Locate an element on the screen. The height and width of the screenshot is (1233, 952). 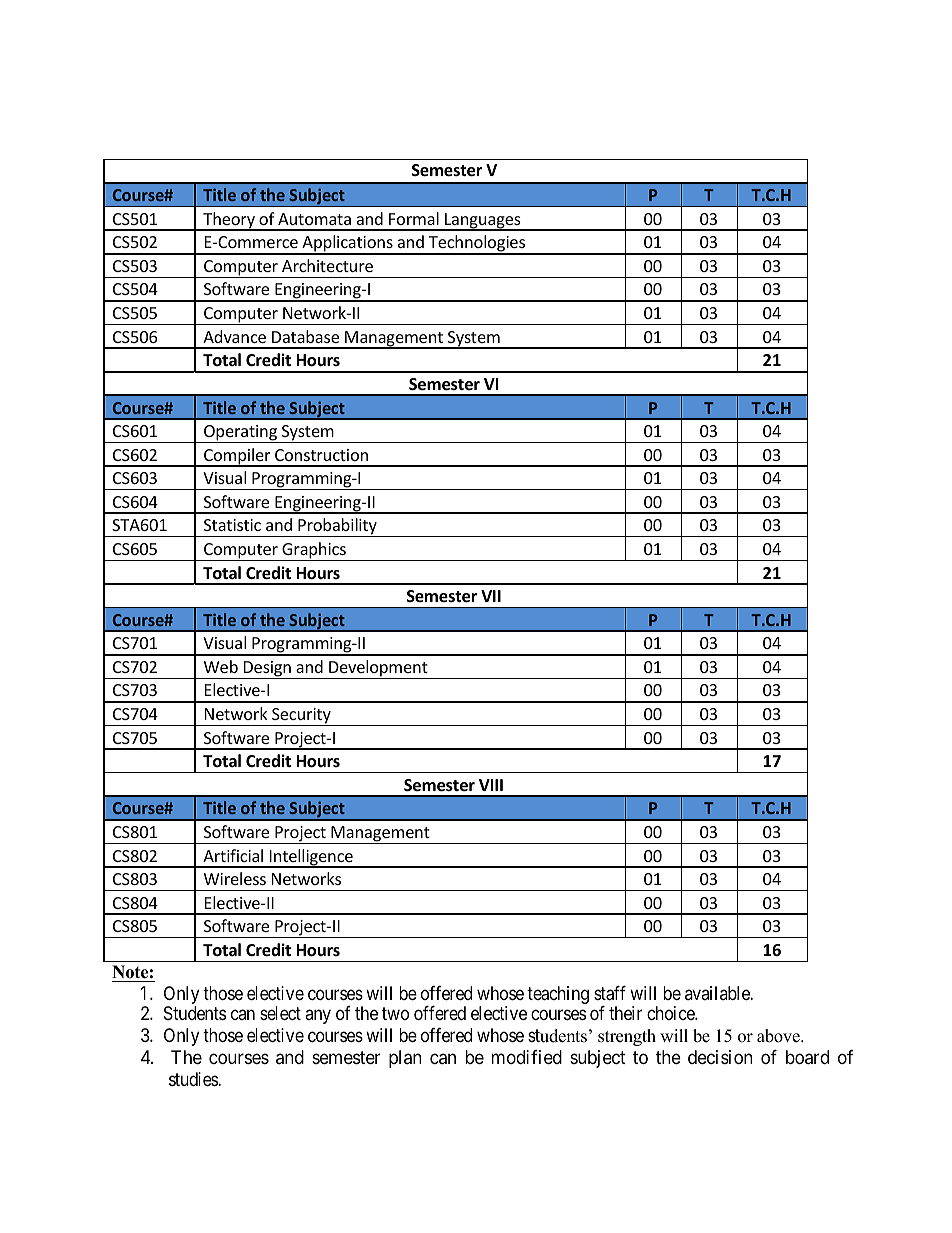
Operating is located at coordinates (241, 434).
